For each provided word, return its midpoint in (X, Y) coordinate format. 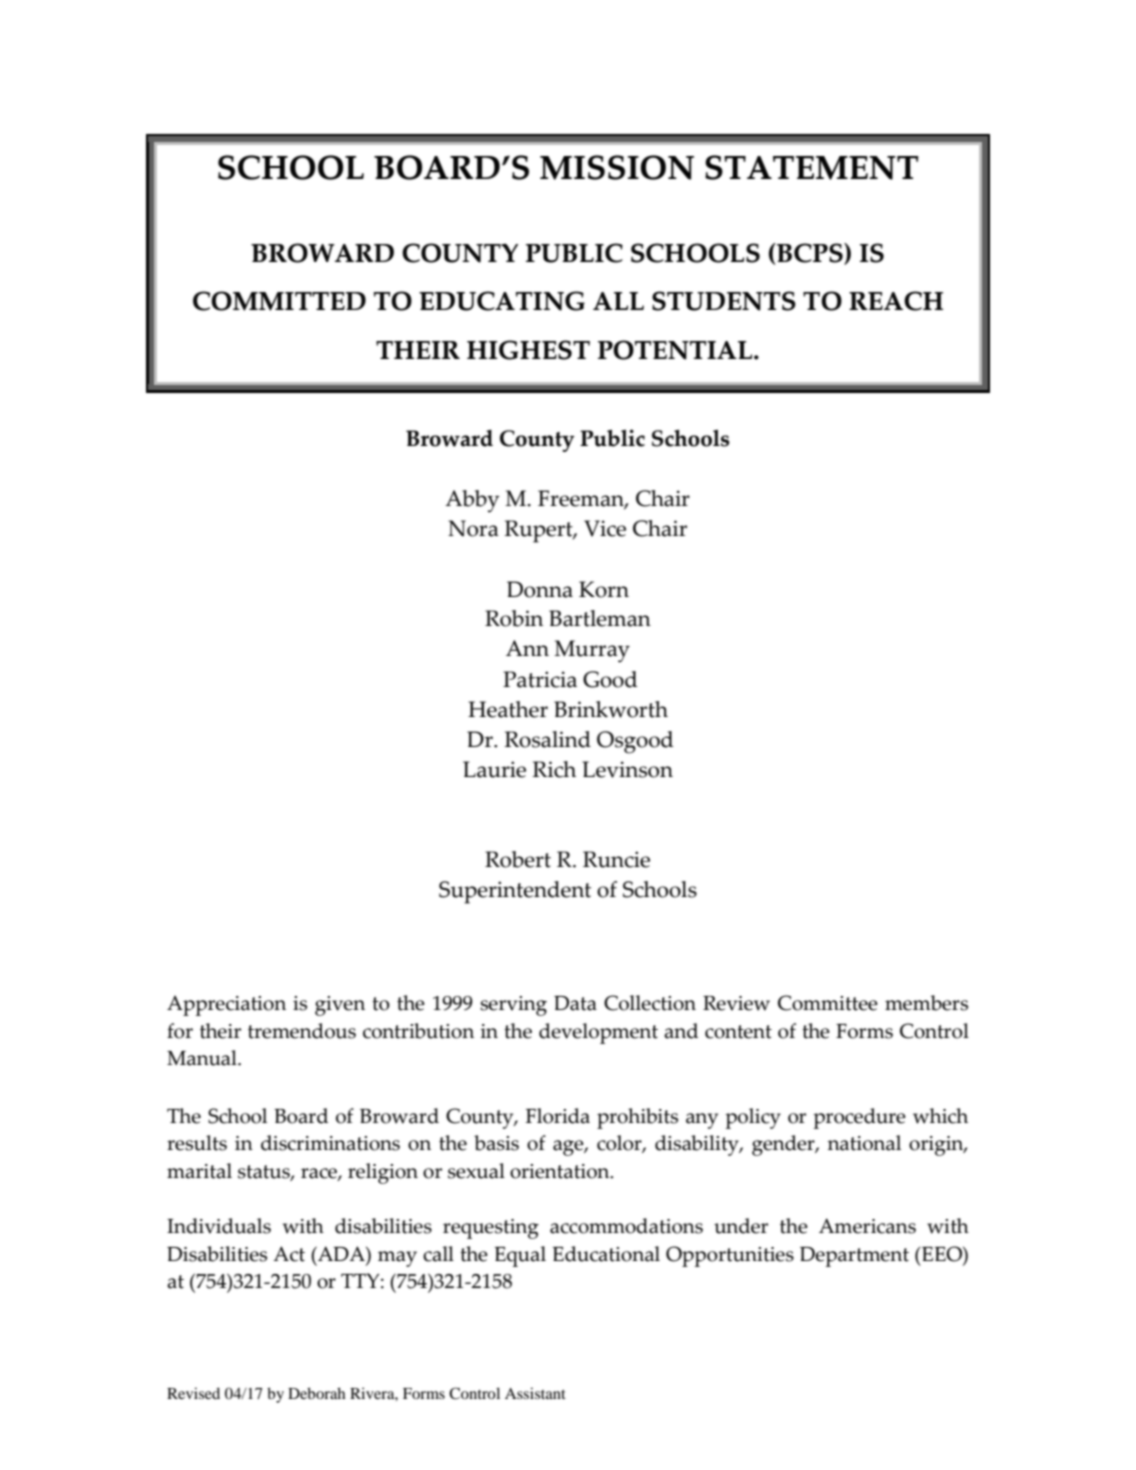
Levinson (627, 769)
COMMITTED (279, 301)
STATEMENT (812, 167)
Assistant (535, 1393)
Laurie (494, 769)
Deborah (317, 1393)
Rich (554, 769)
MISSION (617, 167)
